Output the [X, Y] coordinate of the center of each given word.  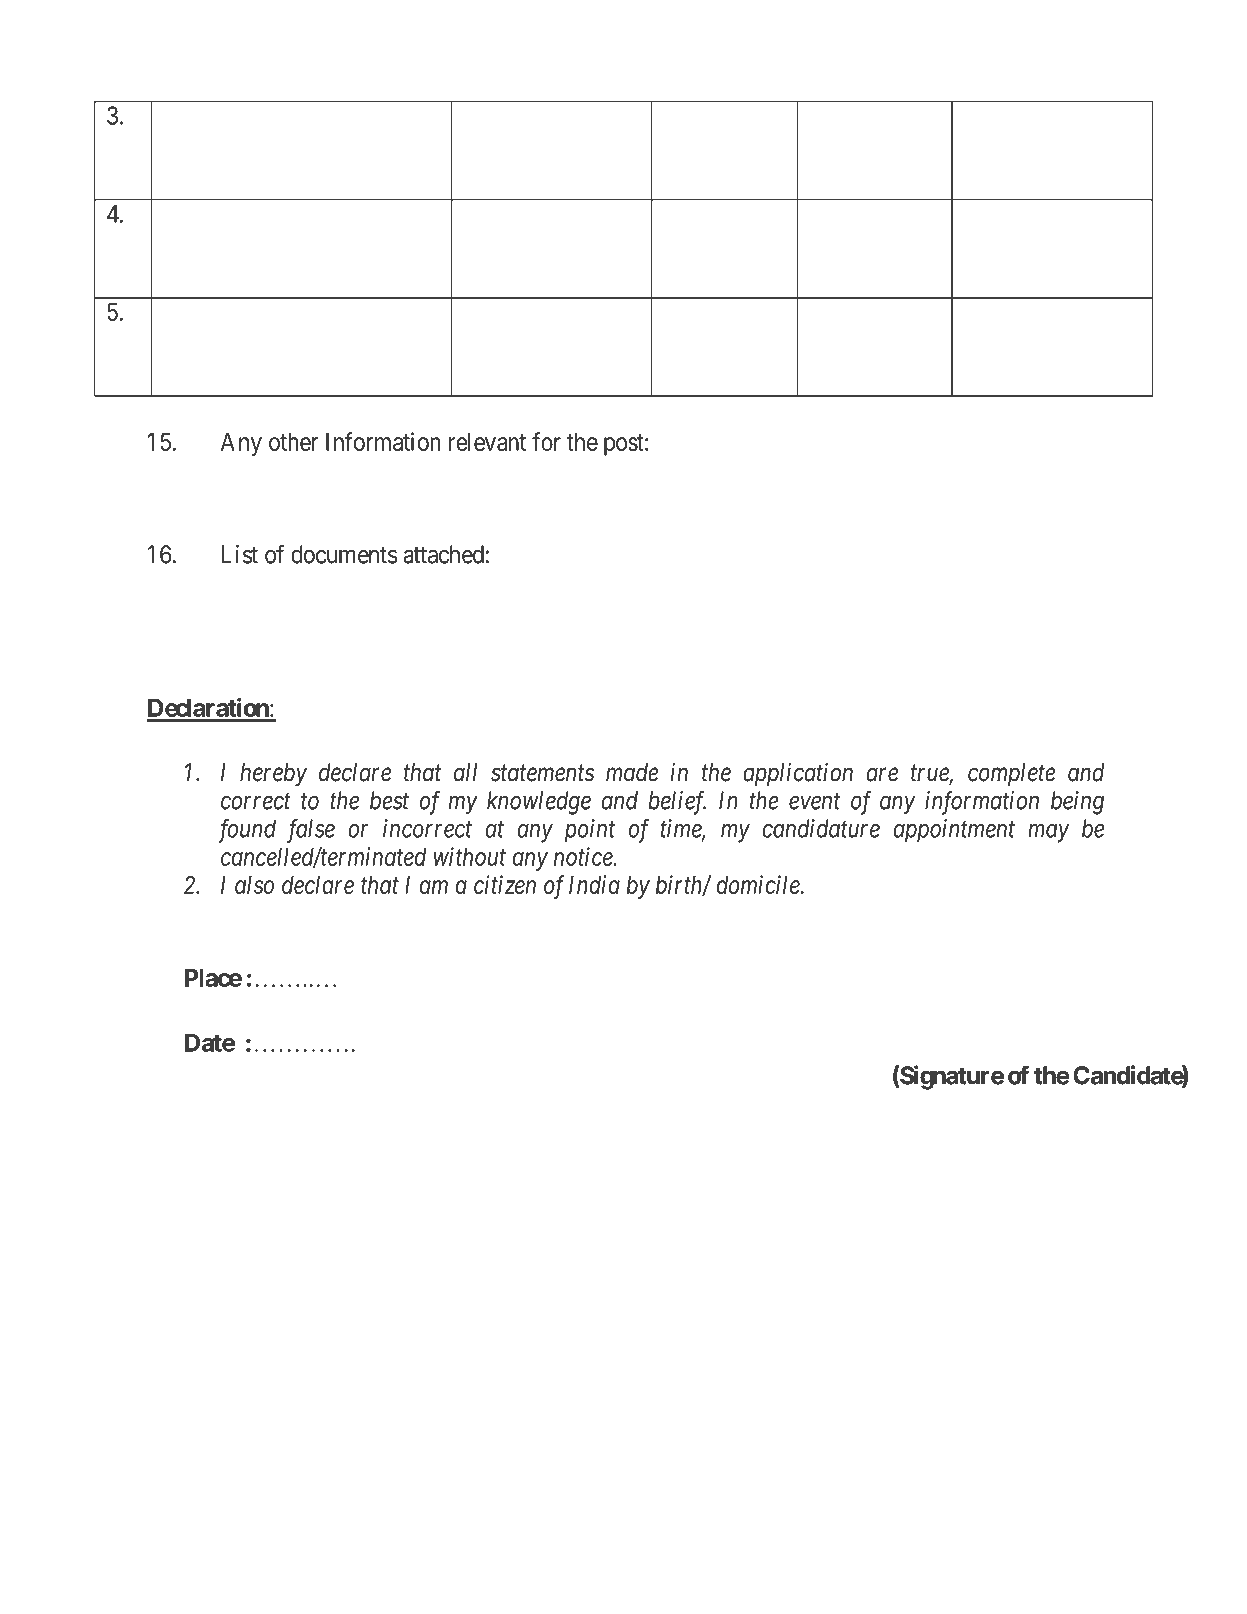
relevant [487, 442]
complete [1011, 774]
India [594, 884]
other [293, 442]
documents [344, 554]
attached [443, 554]
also [254, 885]
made [632, 772]
